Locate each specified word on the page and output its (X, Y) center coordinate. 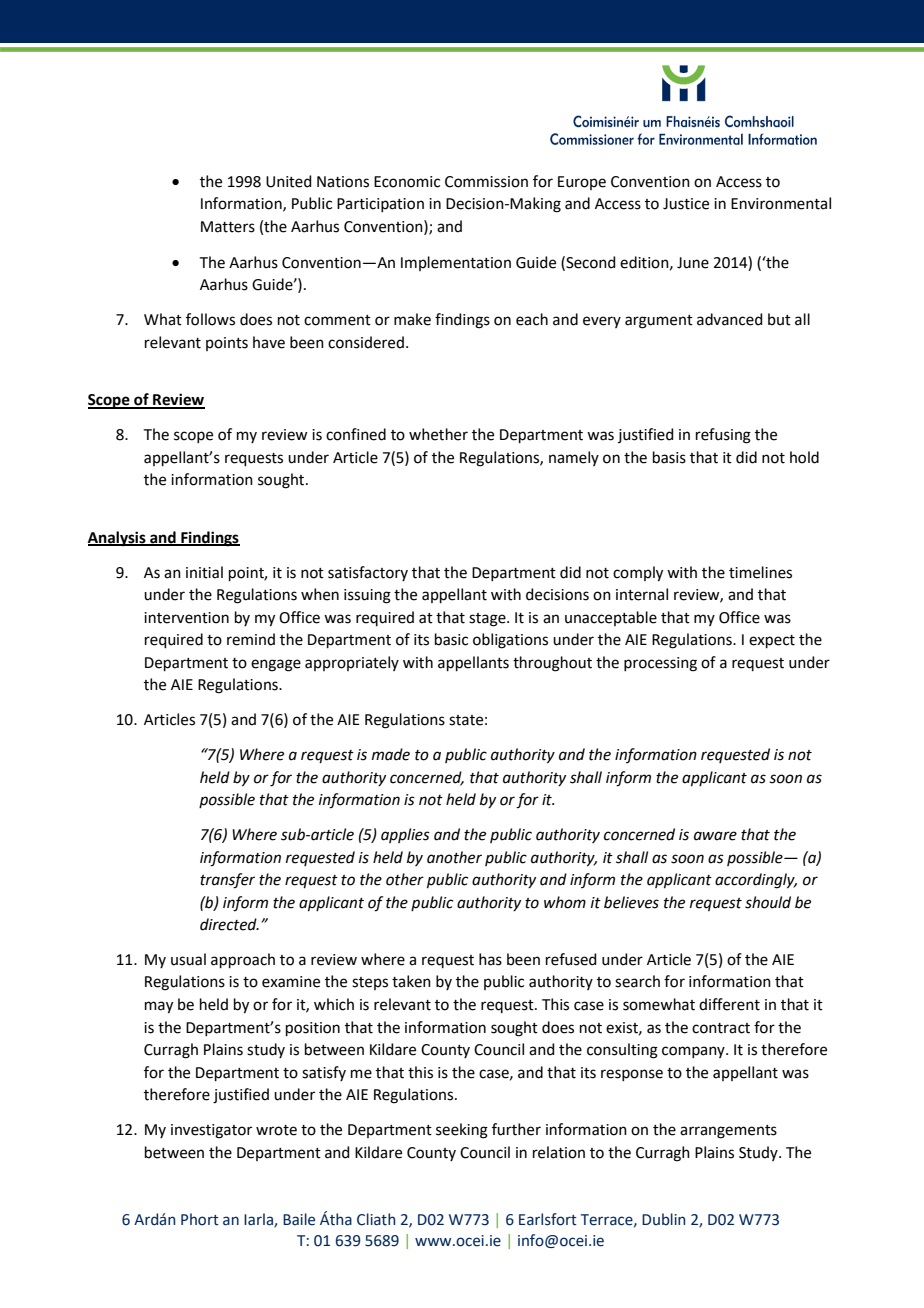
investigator (211, 1131)
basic (451, 639)
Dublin (663, 1219)
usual (188, 959)
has (490, 959)
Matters (228, 227)
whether (438, 434)
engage (276, 665)
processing (660, 664)
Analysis (118, 539)
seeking (462, 1131)
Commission (486, 182)
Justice (686, 204)
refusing (723, 436)
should (768, 902)
